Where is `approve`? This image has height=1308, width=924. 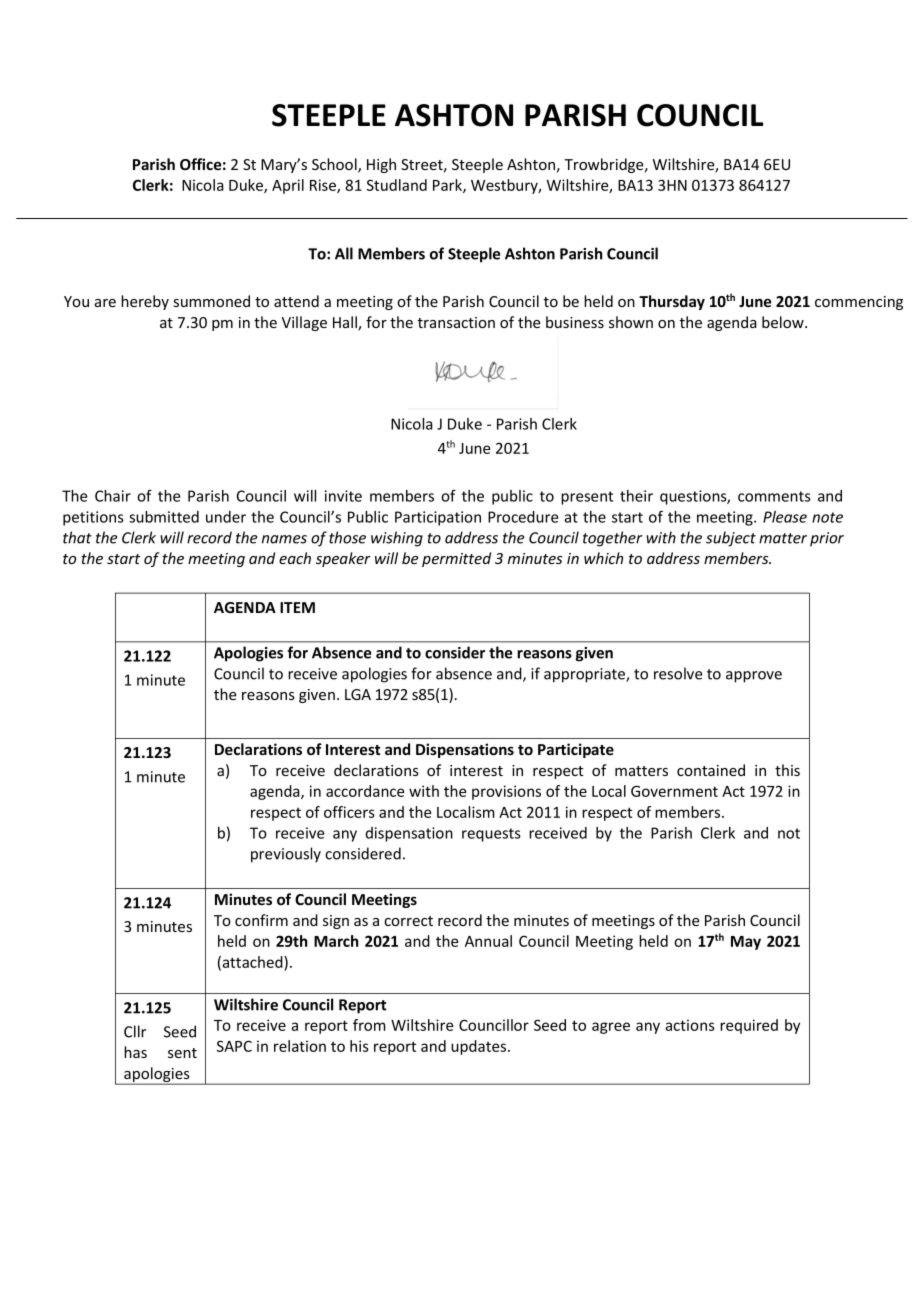 approve is located at coordinates (754, 677).
